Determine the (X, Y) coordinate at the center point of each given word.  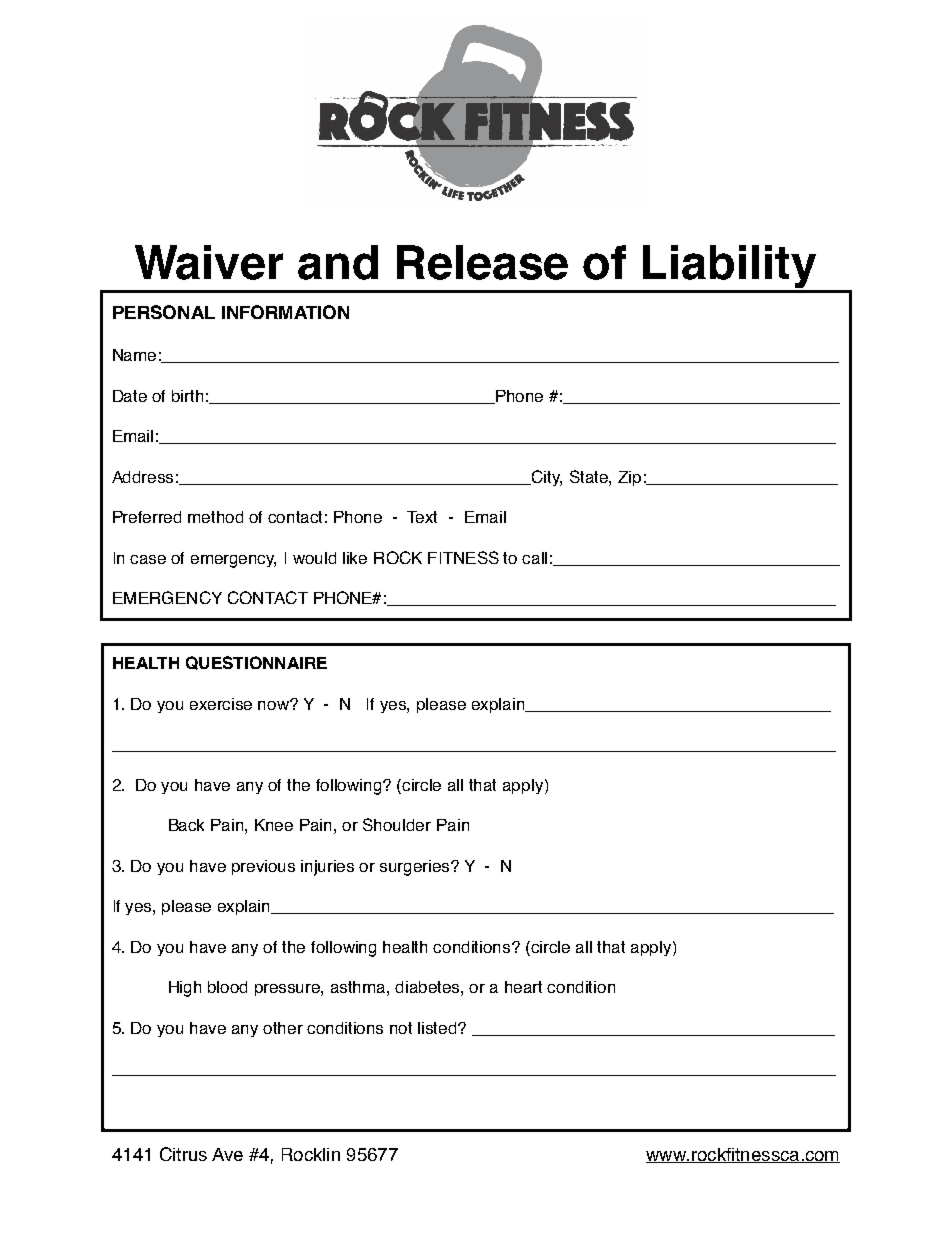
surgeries (416, 868)
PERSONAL (164, 312)
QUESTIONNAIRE (256, 663)
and (338, 262)
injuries (327, 868)
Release (482, 262)
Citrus (183, 1154)
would (314, 558)
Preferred (147, 517)
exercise (221, 704)
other (283, 1028)
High (185, 989)
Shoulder (397, 824)
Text (422, 517)
